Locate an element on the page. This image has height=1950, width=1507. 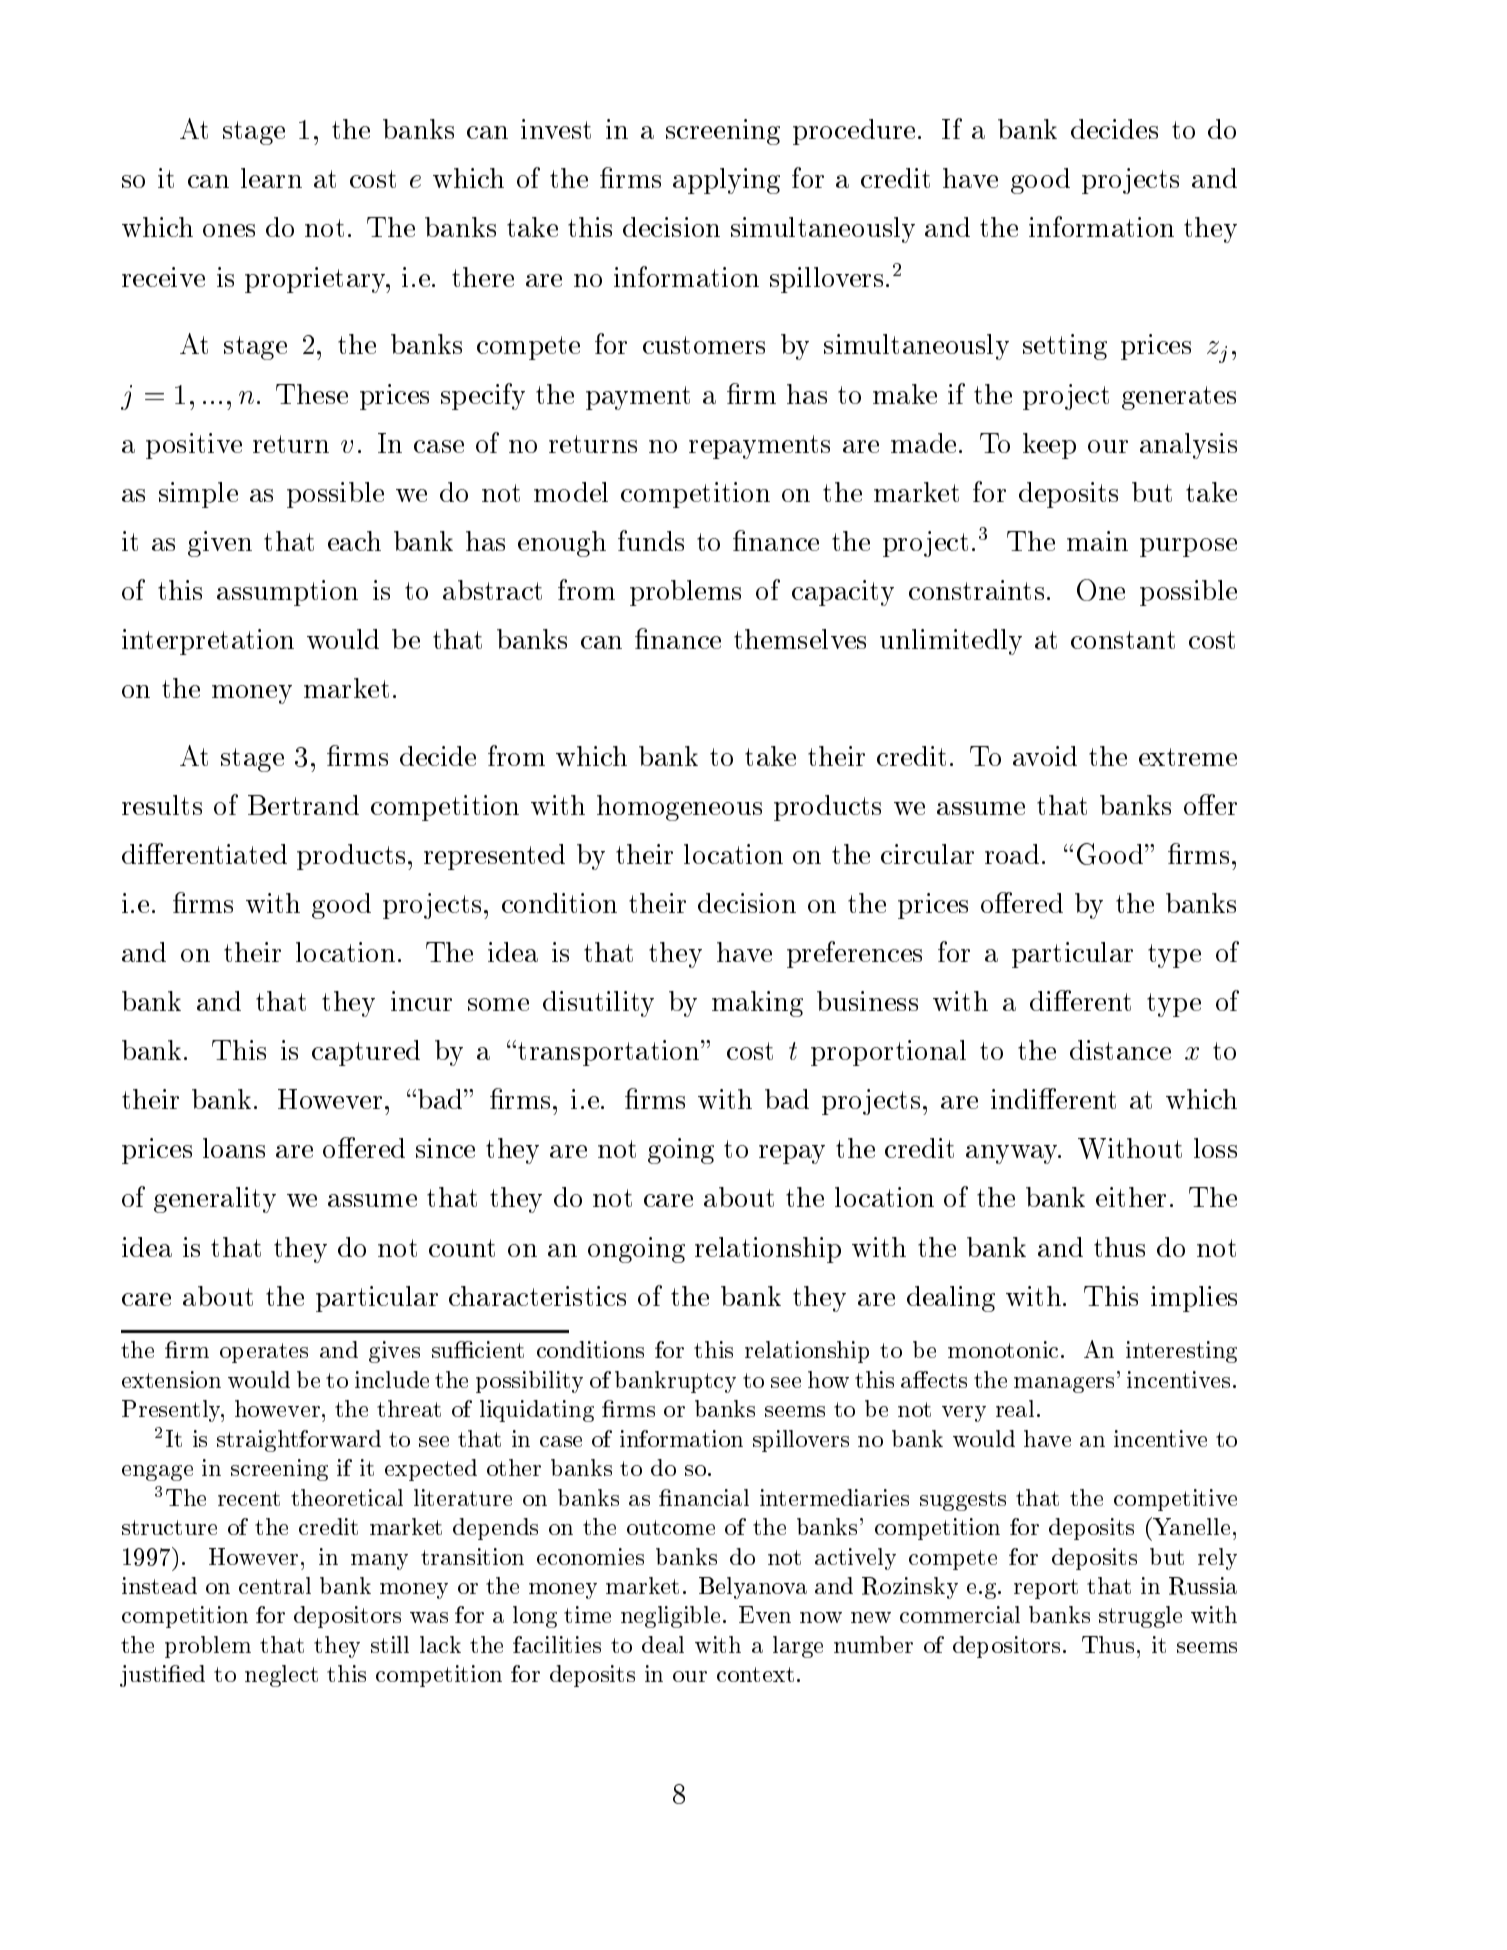
generality is located at coordinates (215, 1200).
